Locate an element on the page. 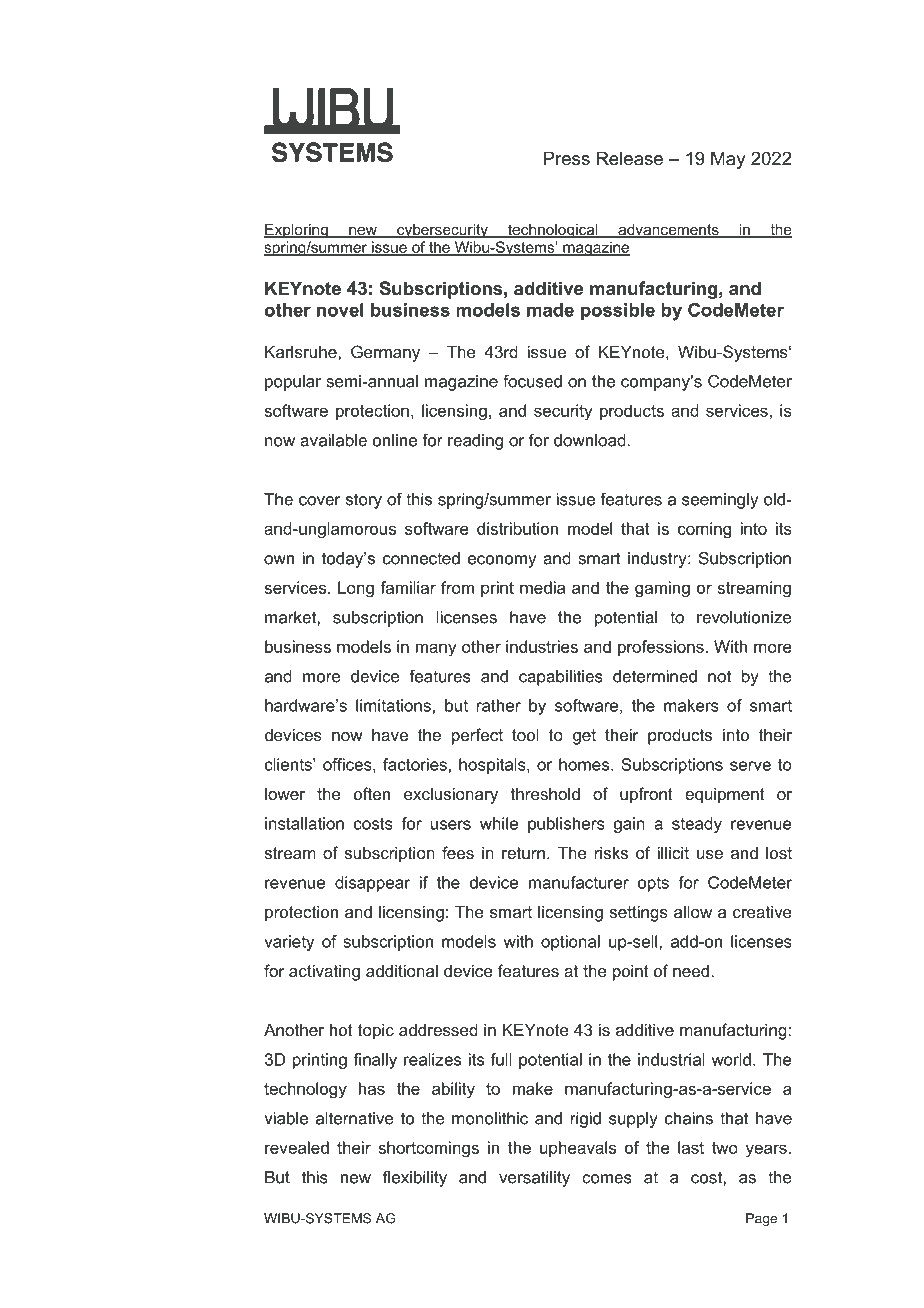 This image has width=924, height=1308. revolutionize is located at coordinates (744, 617).
